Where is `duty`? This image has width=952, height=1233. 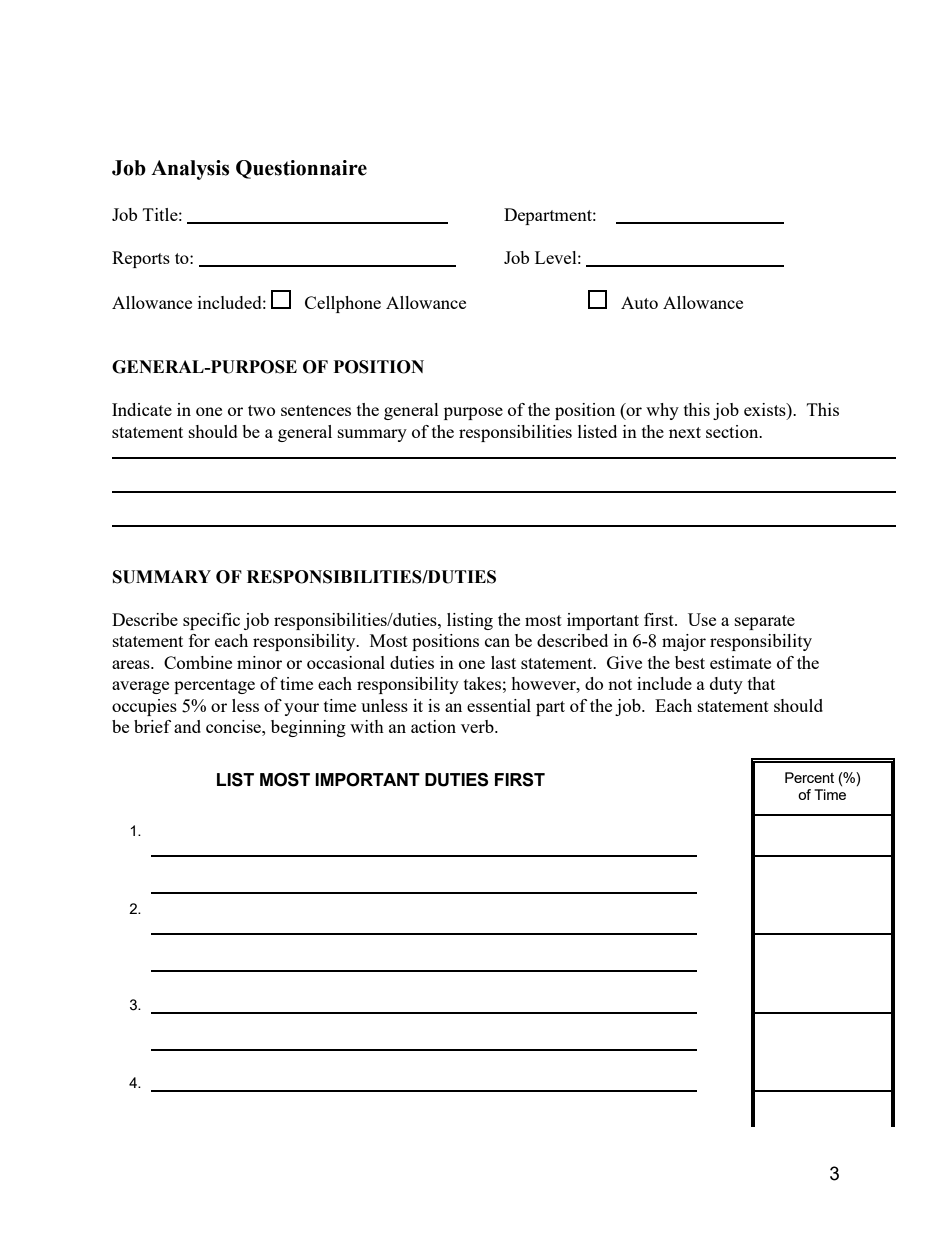
duty is located at coordinates (726, 685).
